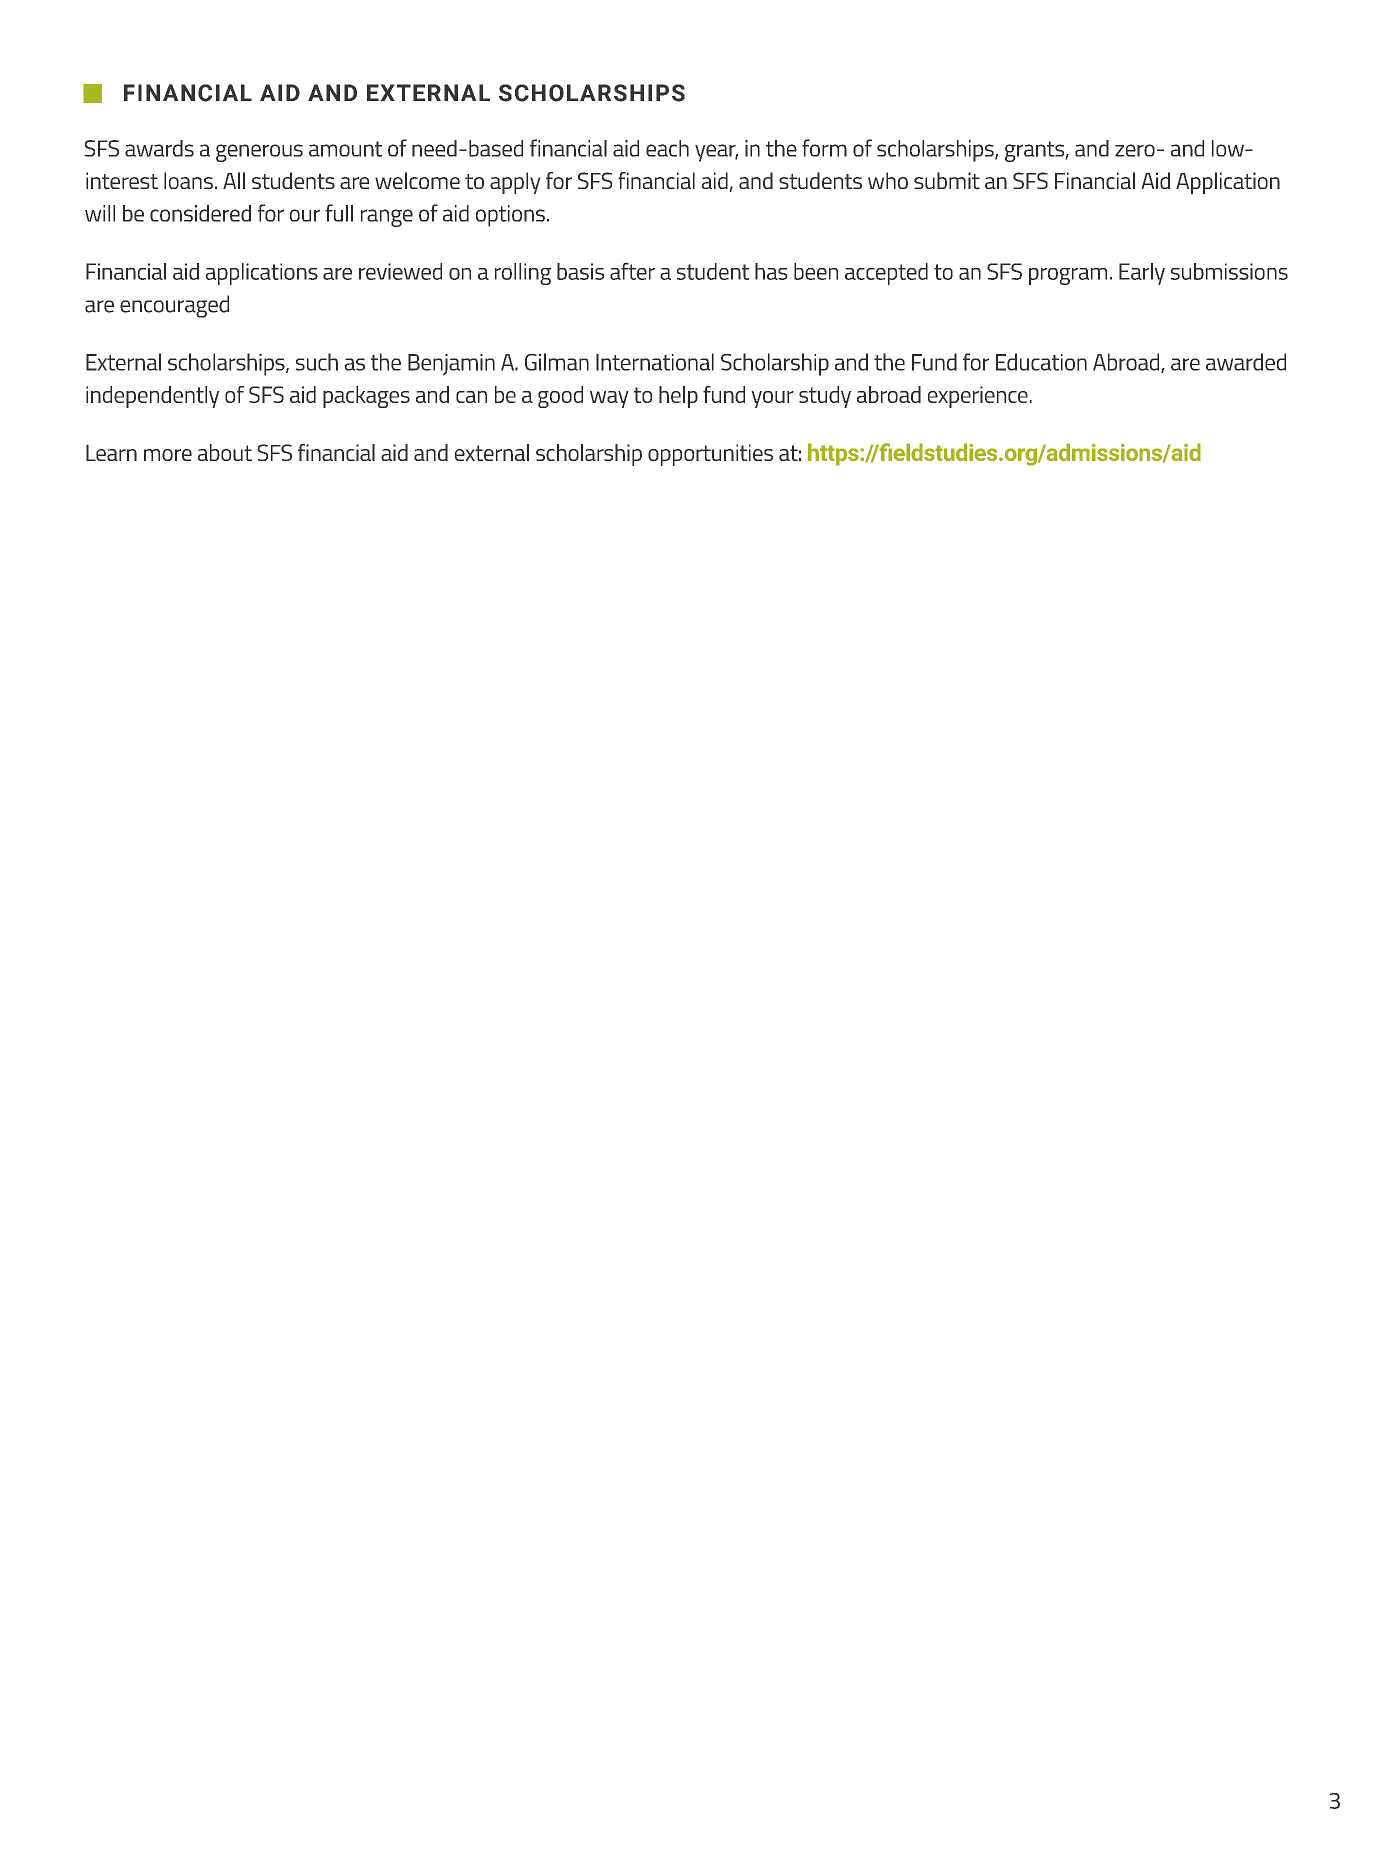 The image size is (1394, 1859). What do you see at coordinates (225, 452) in the screenshot?
I see `about` at bounding box center [225, 452].
